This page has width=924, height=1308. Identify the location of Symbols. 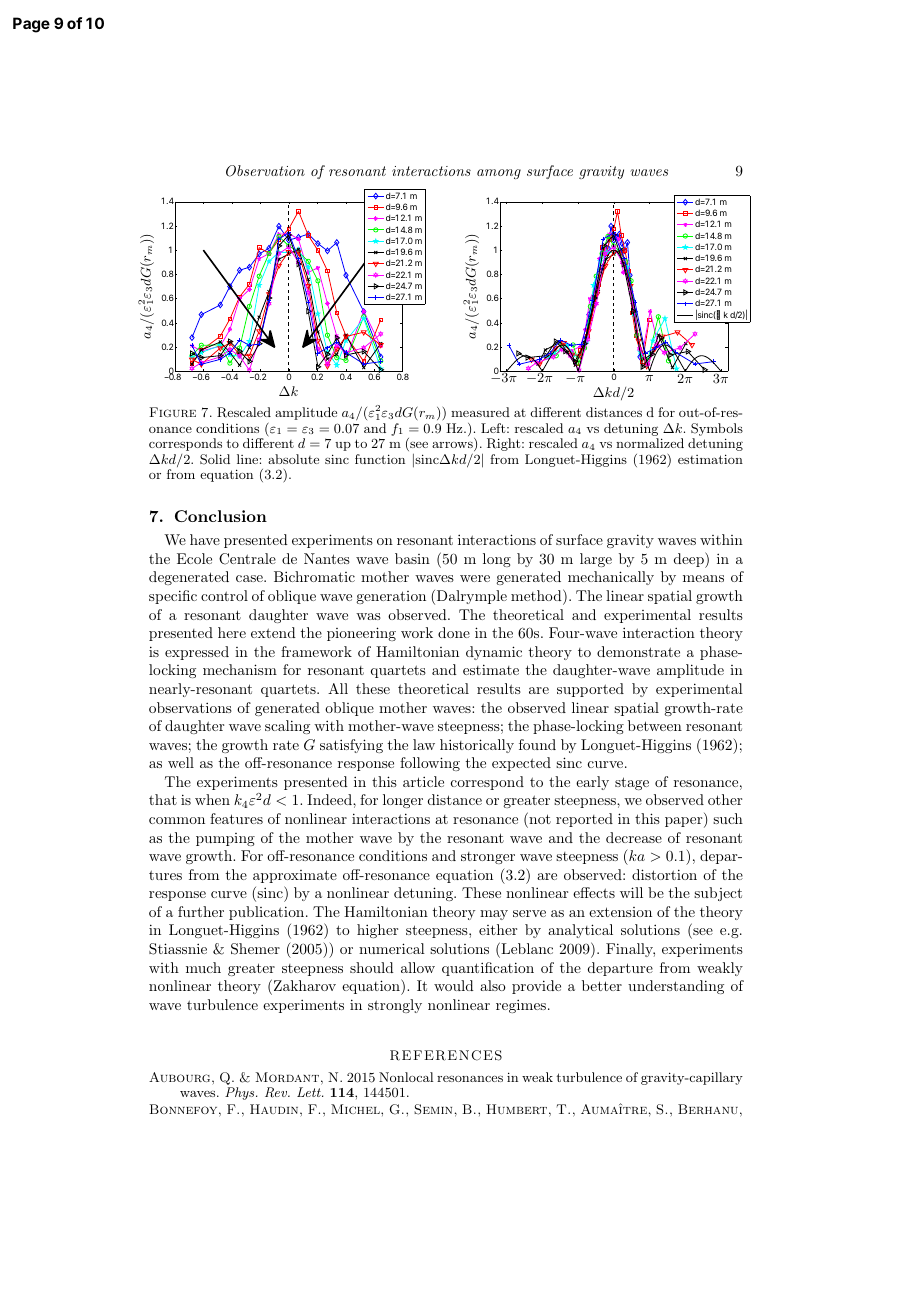
(717, 429).
